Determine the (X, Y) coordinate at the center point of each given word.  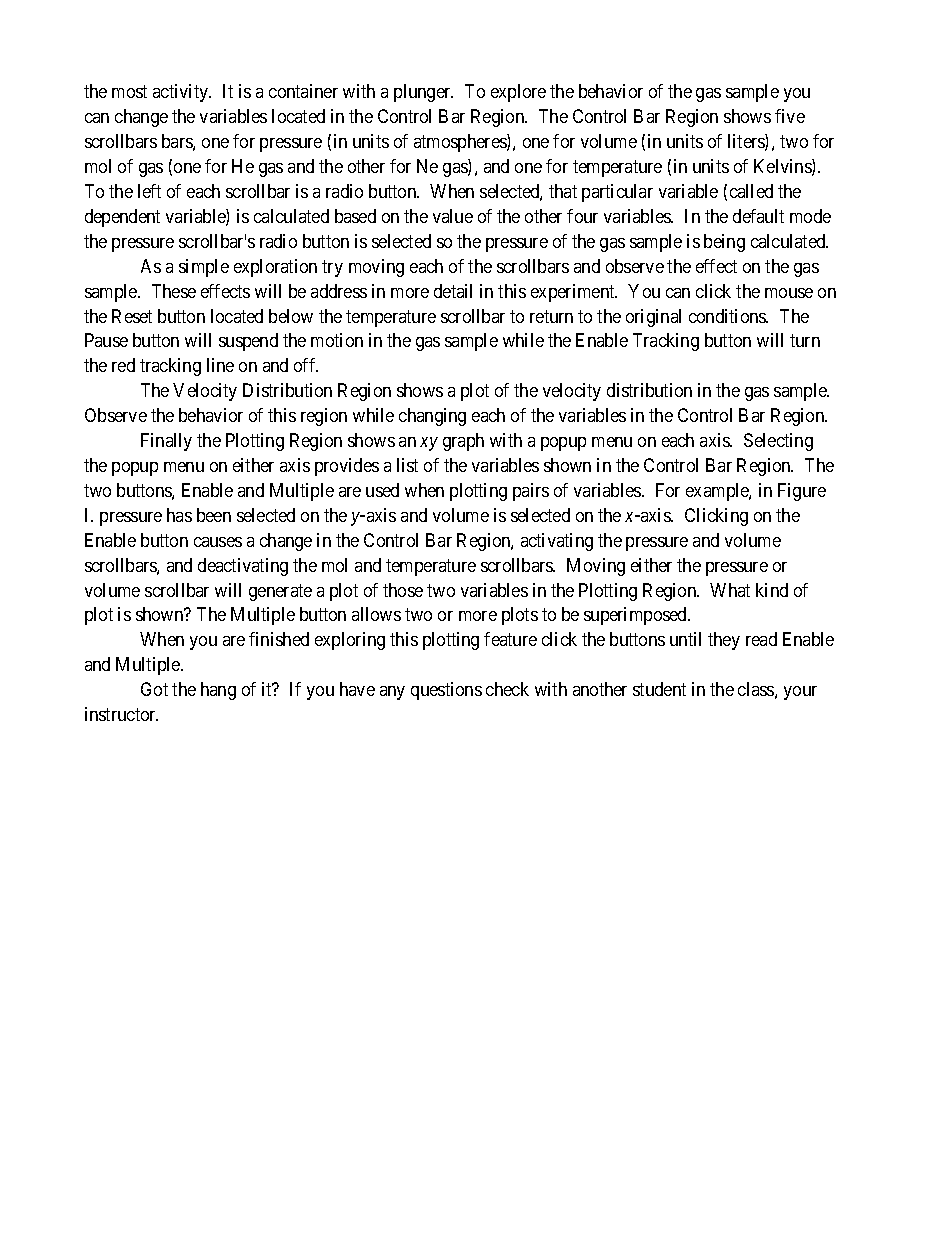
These (174, 291)
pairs (531, 492)
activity (182, 93)
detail (453, 291)
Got (154, 689)
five (790, 116)
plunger (423, 93)
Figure (802, 492)
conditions (728, 316)
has (179, 515)
